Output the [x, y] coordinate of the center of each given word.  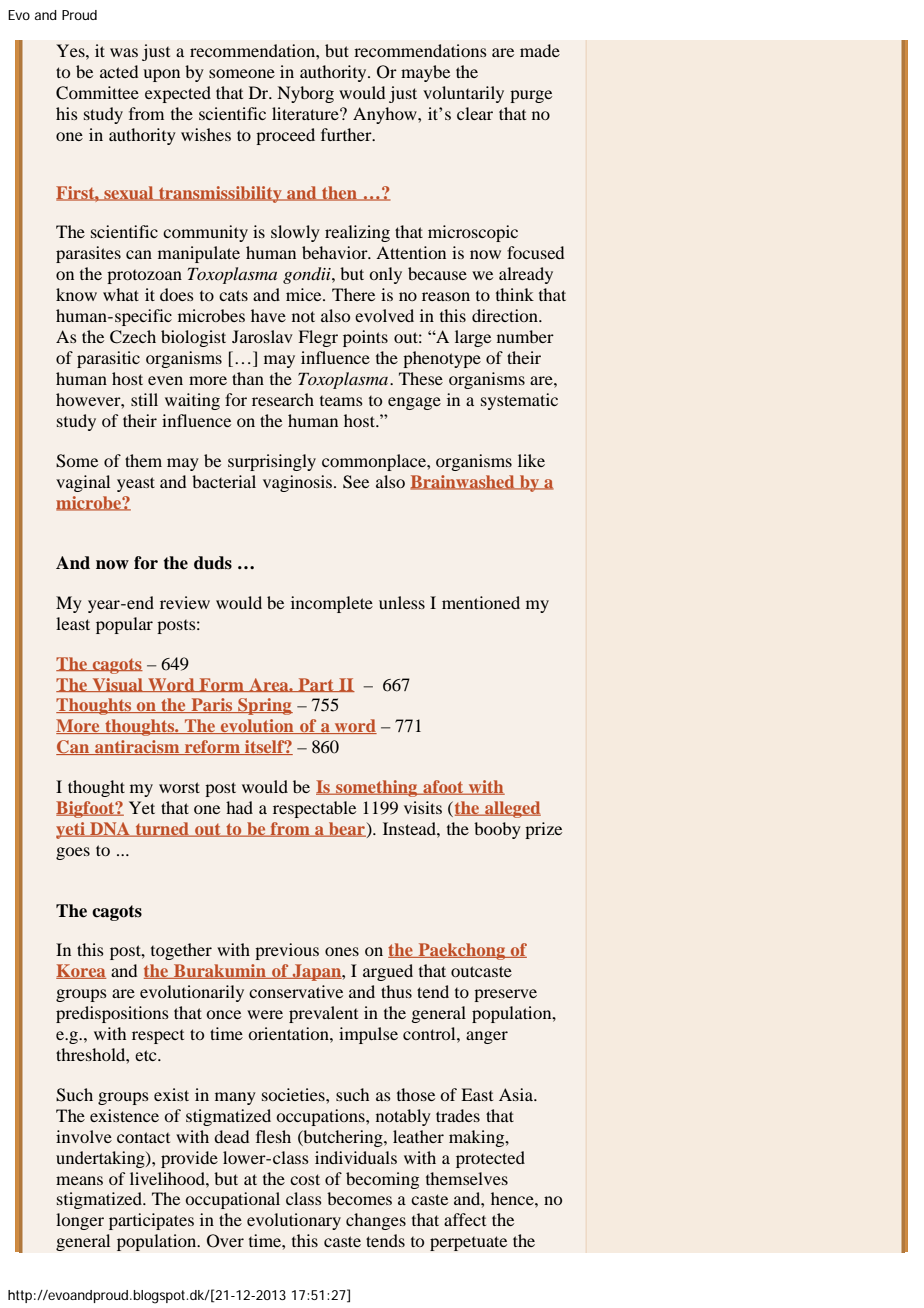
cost [305, 1179]
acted [119, 71]
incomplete [332, 604]
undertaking [101, 1159]
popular [124, 625]
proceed [285, 136]
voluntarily [463, 94]
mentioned [481, 602]
